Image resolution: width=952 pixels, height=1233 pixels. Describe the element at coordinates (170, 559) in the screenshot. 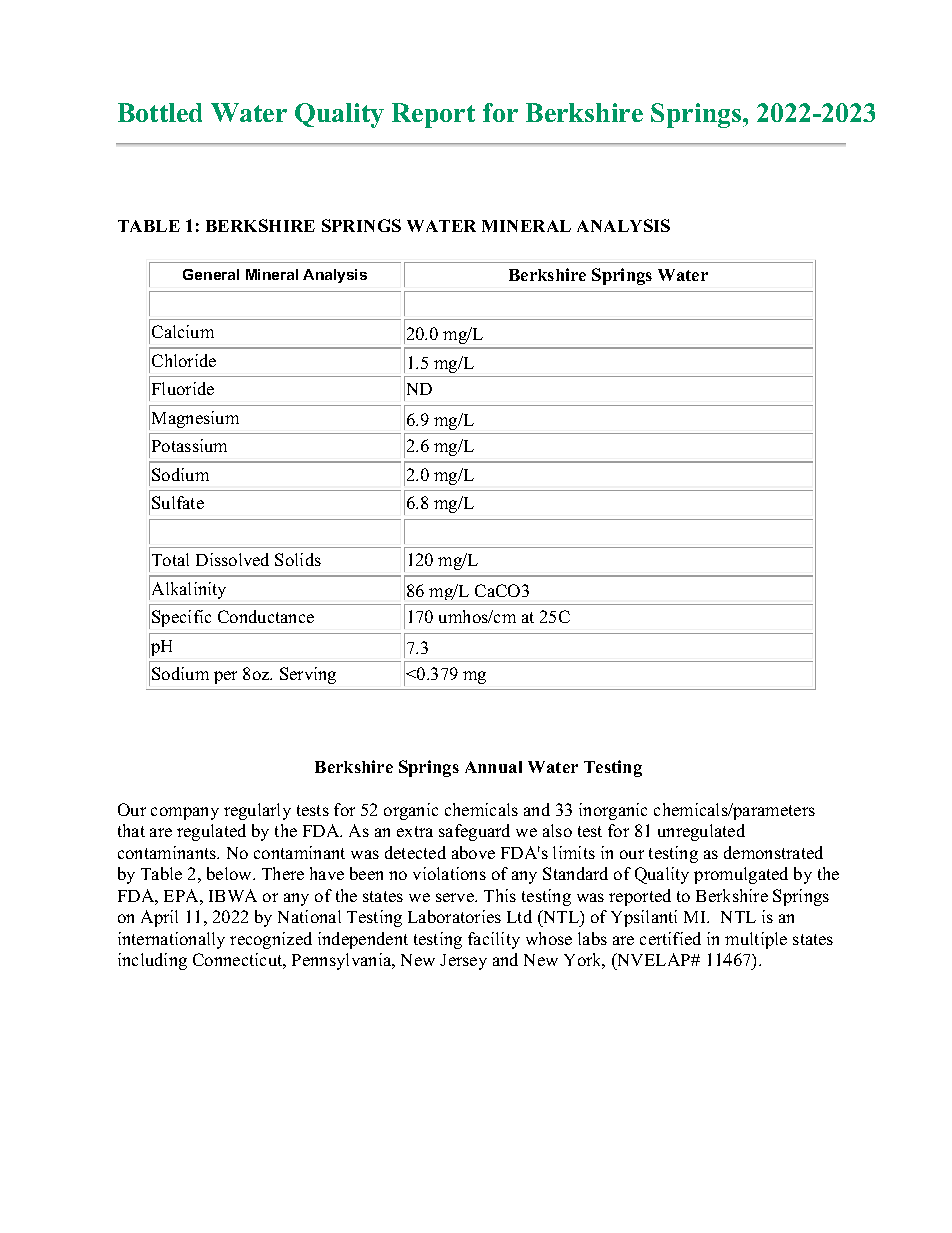

I see `Total` at that location.
